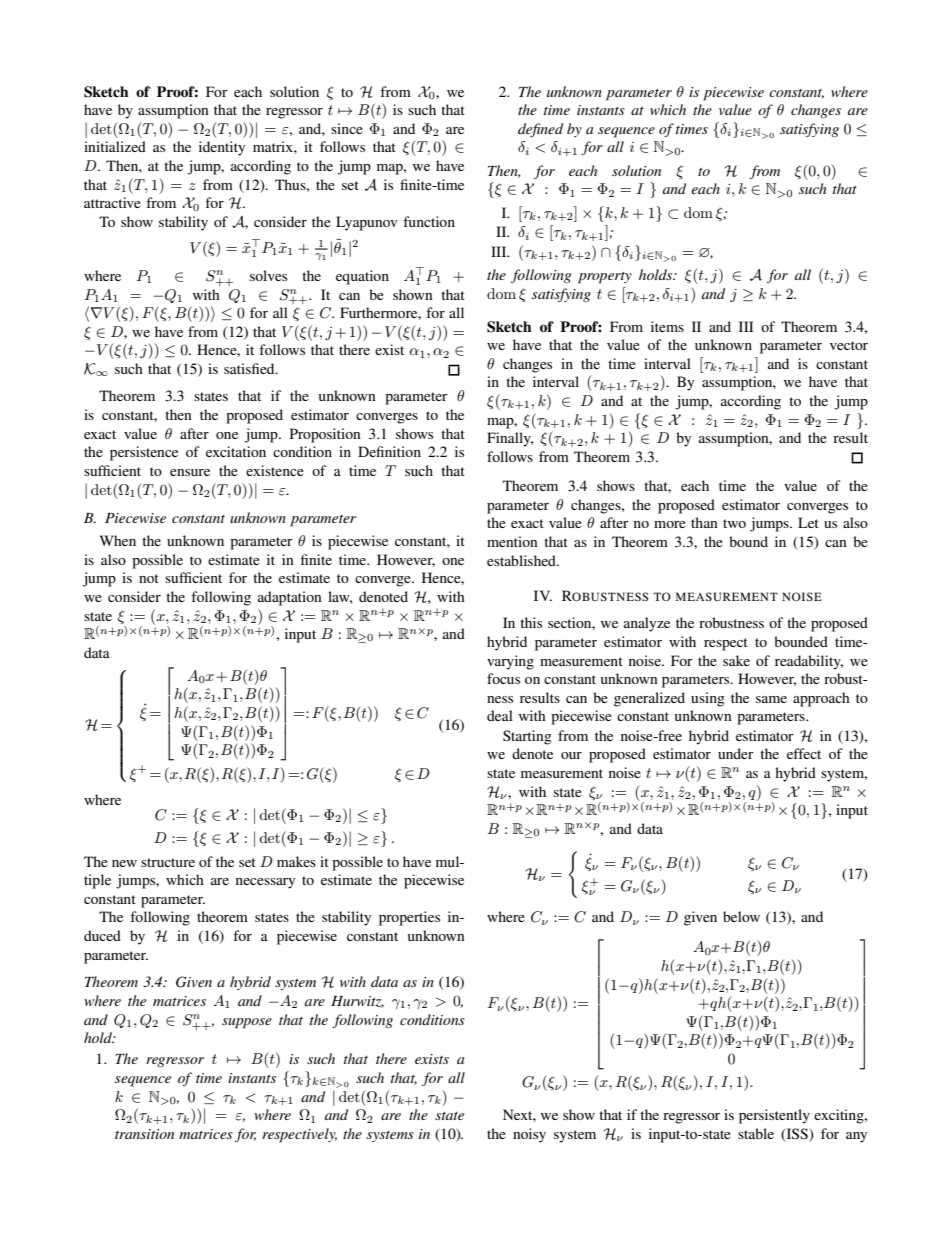 The height and width of the screenshot is (1233, 952). What do you see at coordinates (389, 451) in the screenshot?
I see `Definition` at bounding box center [389, 451].
